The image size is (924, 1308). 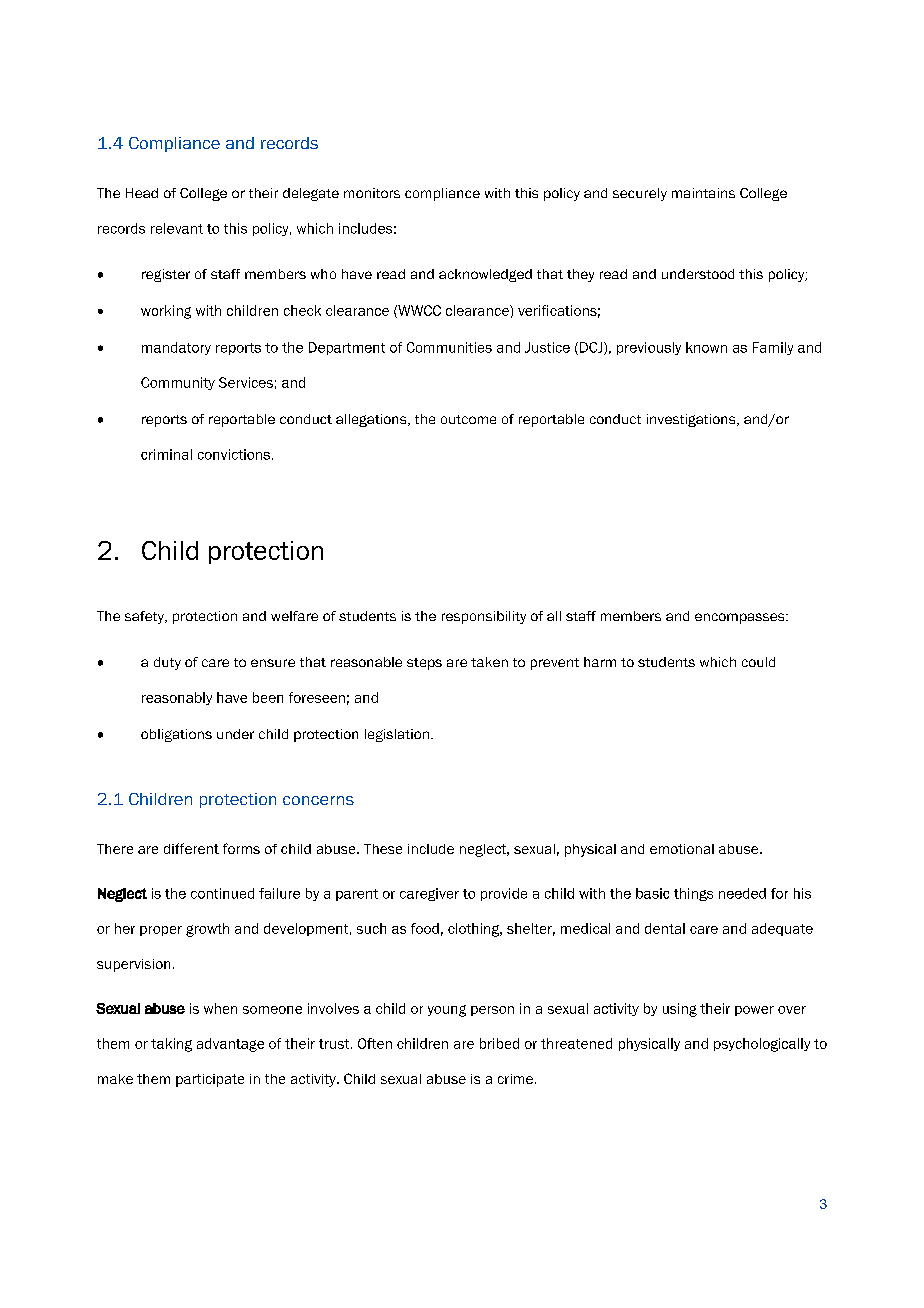 I want to click on duty, so click(x=167, y=663).
